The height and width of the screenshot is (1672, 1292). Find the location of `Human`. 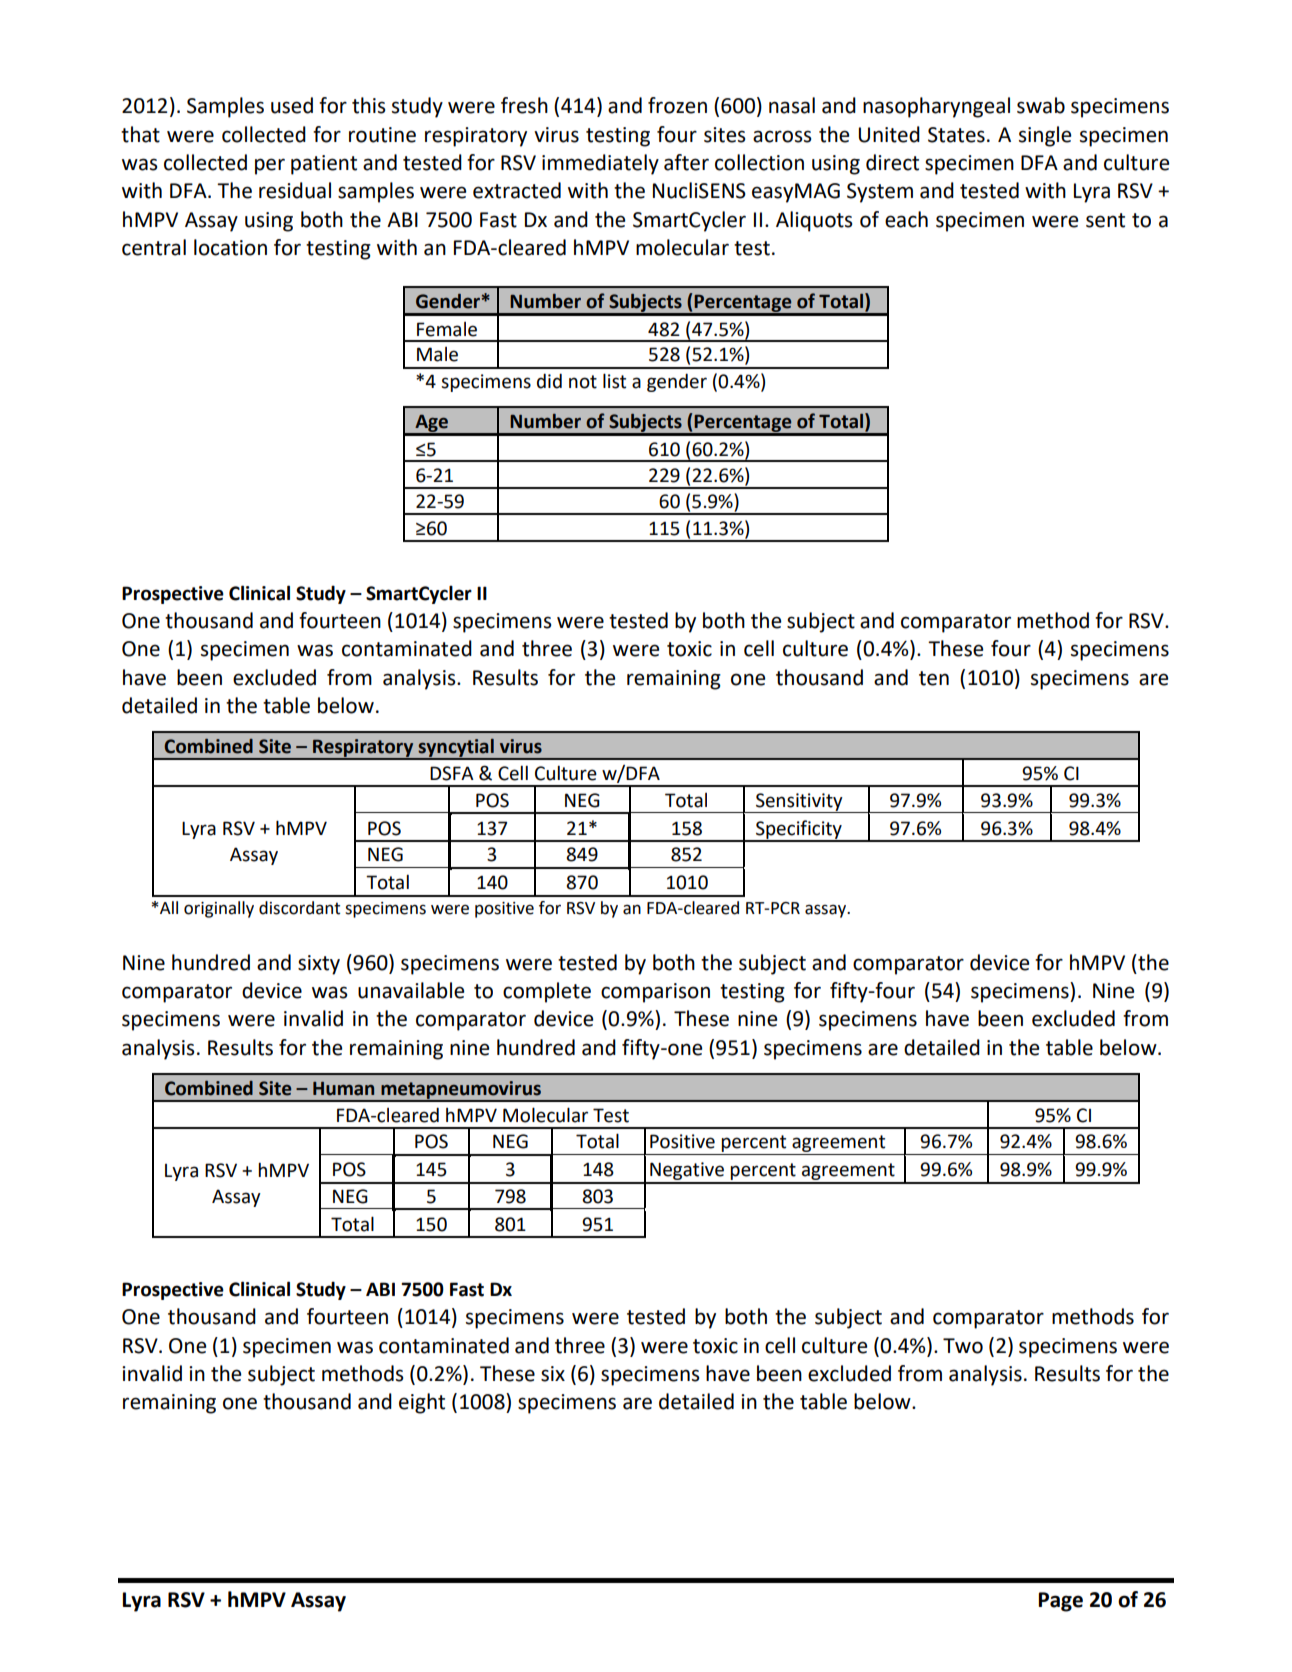

Human is located at coordinates (343, 1089).
